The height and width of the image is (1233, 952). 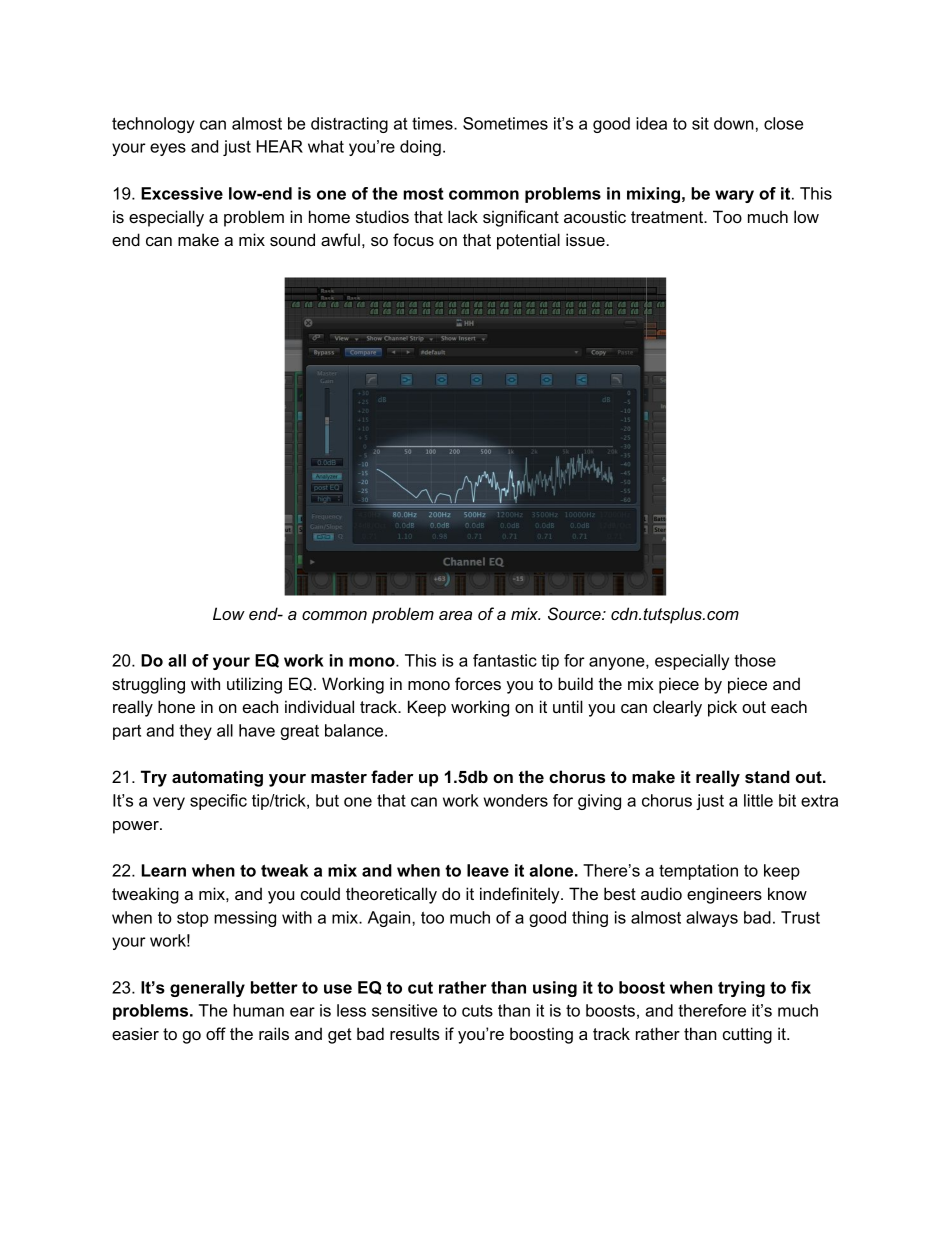 I want to click on doing, so click(x=420, y=148).
